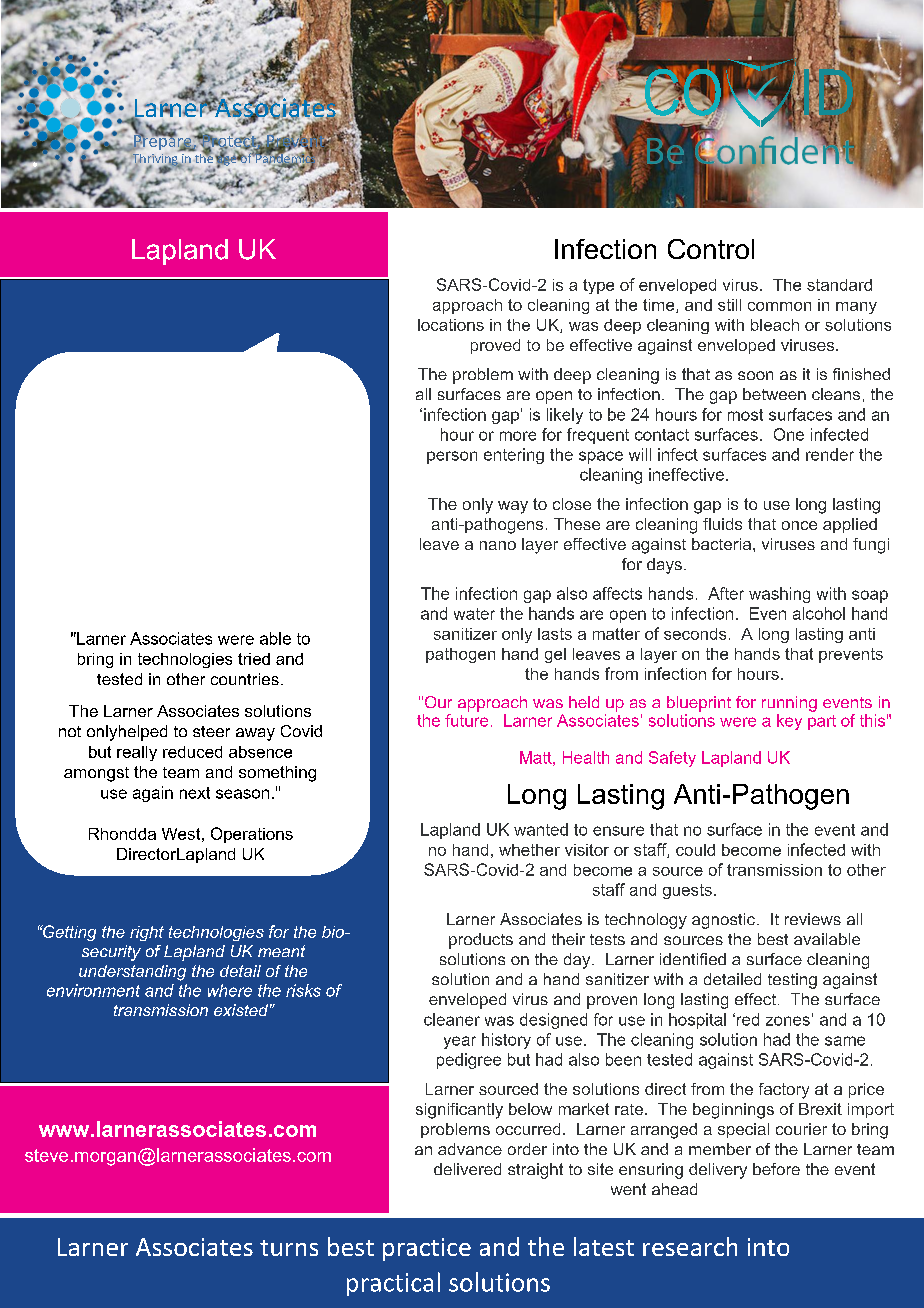 This screenshot has height=1308, width=924. I want to click on proved, so click(495, 346).
